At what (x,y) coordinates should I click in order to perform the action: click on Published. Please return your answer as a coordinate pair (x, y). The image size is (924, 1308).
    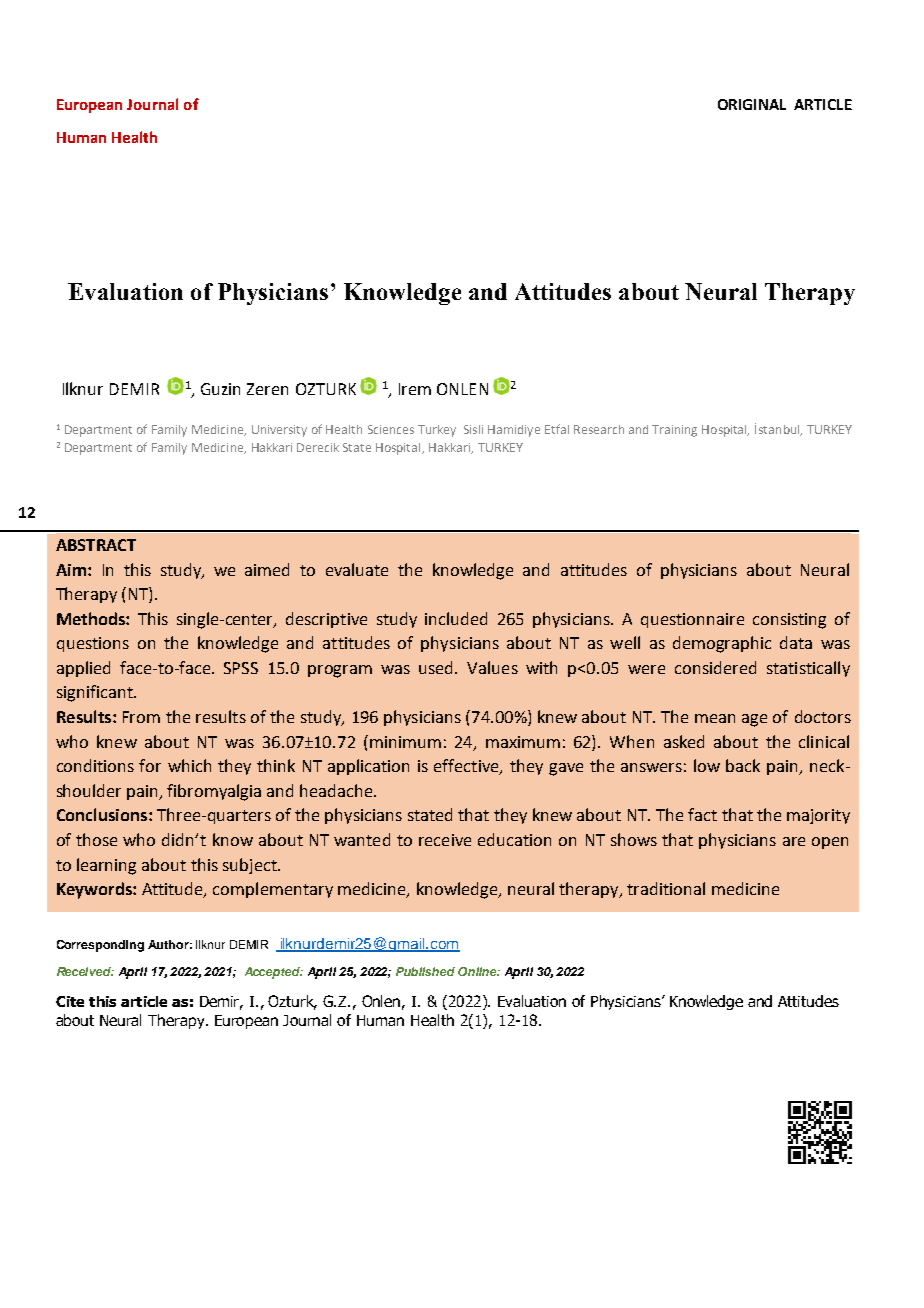
    Looking at the image, I should click on (425, 971).
